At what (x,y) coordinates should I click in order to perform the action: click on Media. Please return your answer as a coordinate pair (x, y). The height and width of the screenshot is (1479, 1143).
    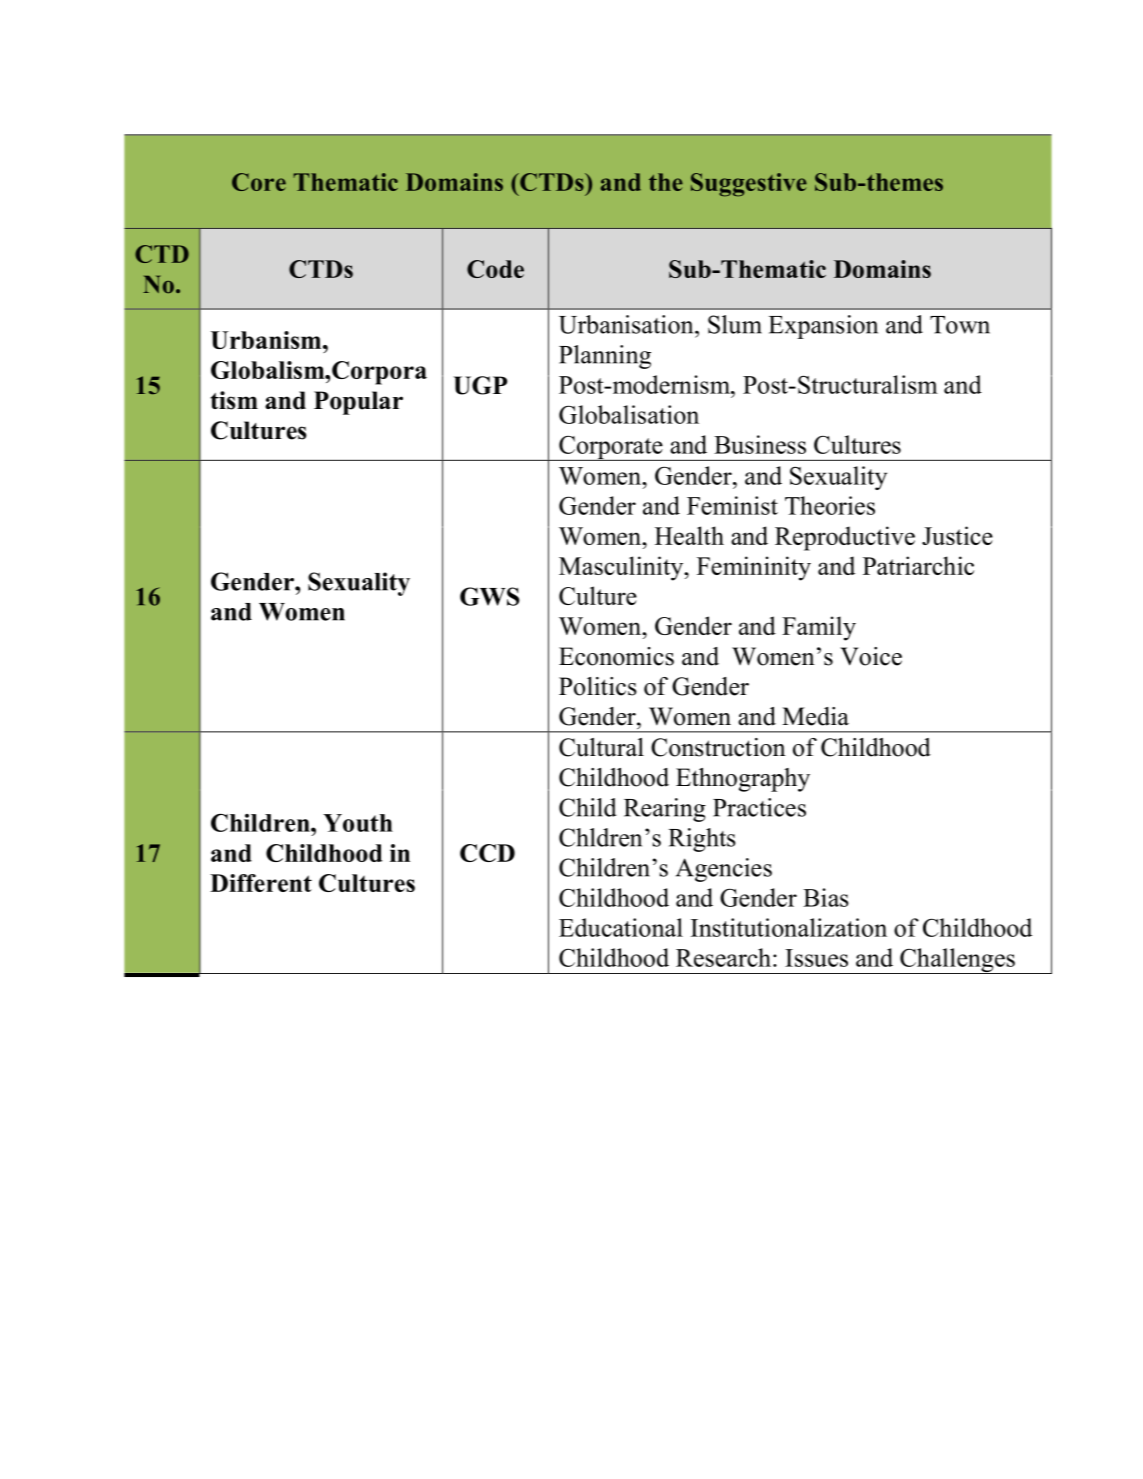
    Looking at the image, I should click on (815, 716).
